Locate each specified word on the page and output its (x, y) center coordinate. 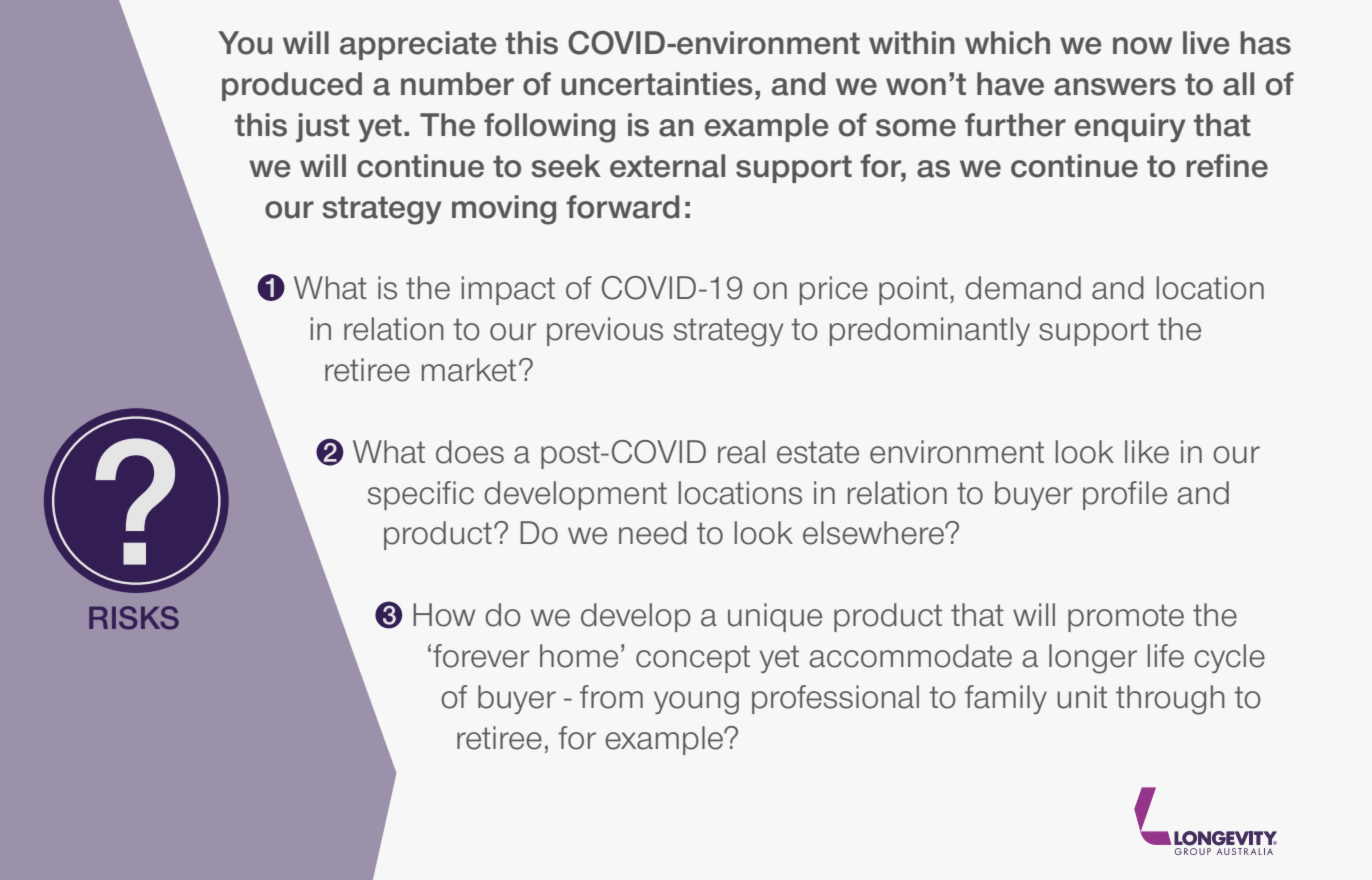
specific (421, 495)
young (696, 703)
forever (481, 656)
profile (1125, 495)
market (469, 370)
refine (1227, 166)
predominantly (930, 331)
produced (292, 86)
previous (605, 331)
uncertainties (656, 84)
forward (622, 207)
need (653, 533)
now (1142, 46)
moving (504, 210)
